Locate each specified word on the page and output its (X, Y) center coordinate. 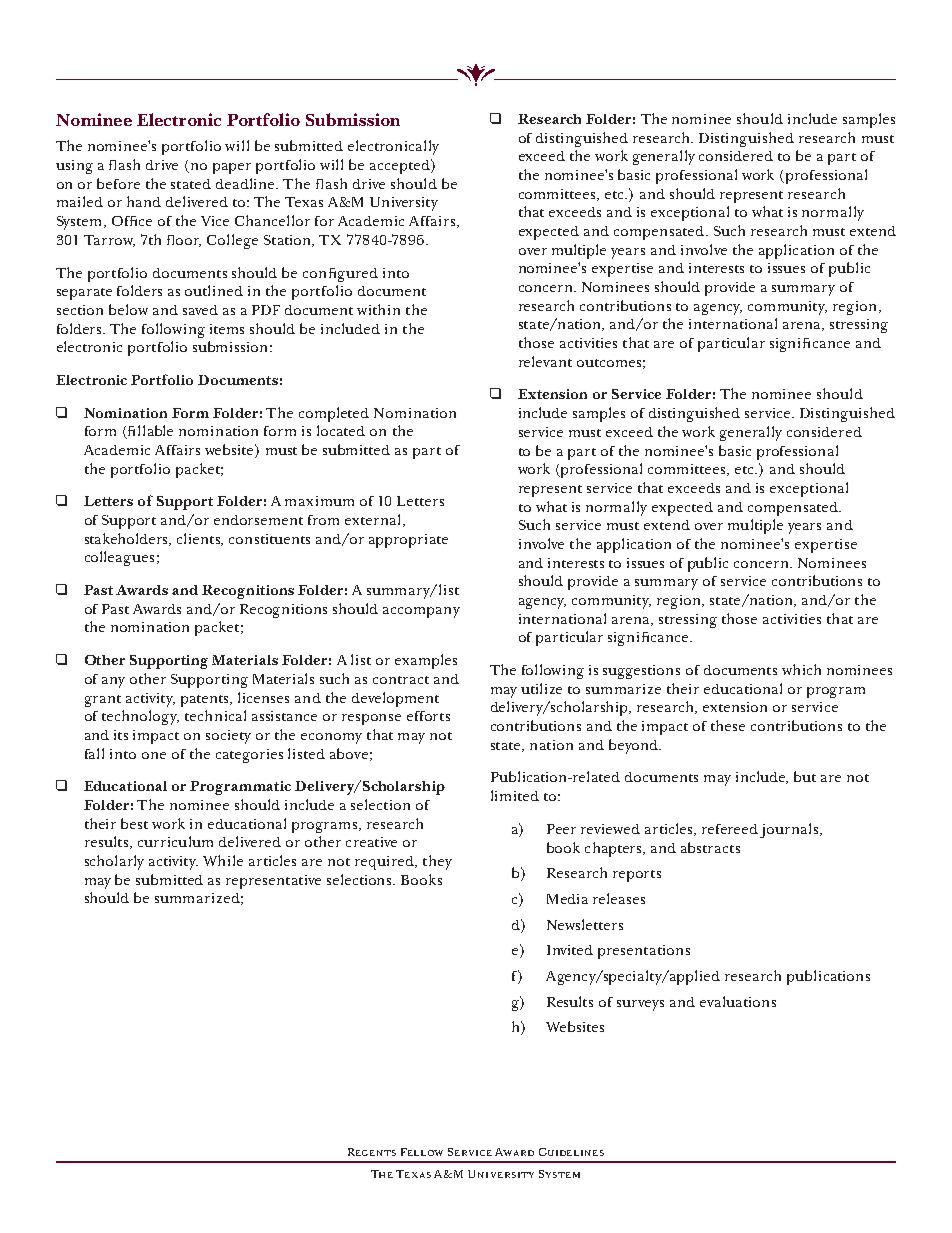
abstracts (710, 847)
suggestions (641, 672)
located (341, 430)
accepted (401, 166)
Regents (372, 1152)
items (227, 329)
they (437, 862)
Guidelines (571, 1152)
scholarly (114, 862)
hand (144, 201)
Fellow (422, 1152)
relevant (545, 361)
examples (426, 661)
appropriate (408, 541)
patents (206, 701)
